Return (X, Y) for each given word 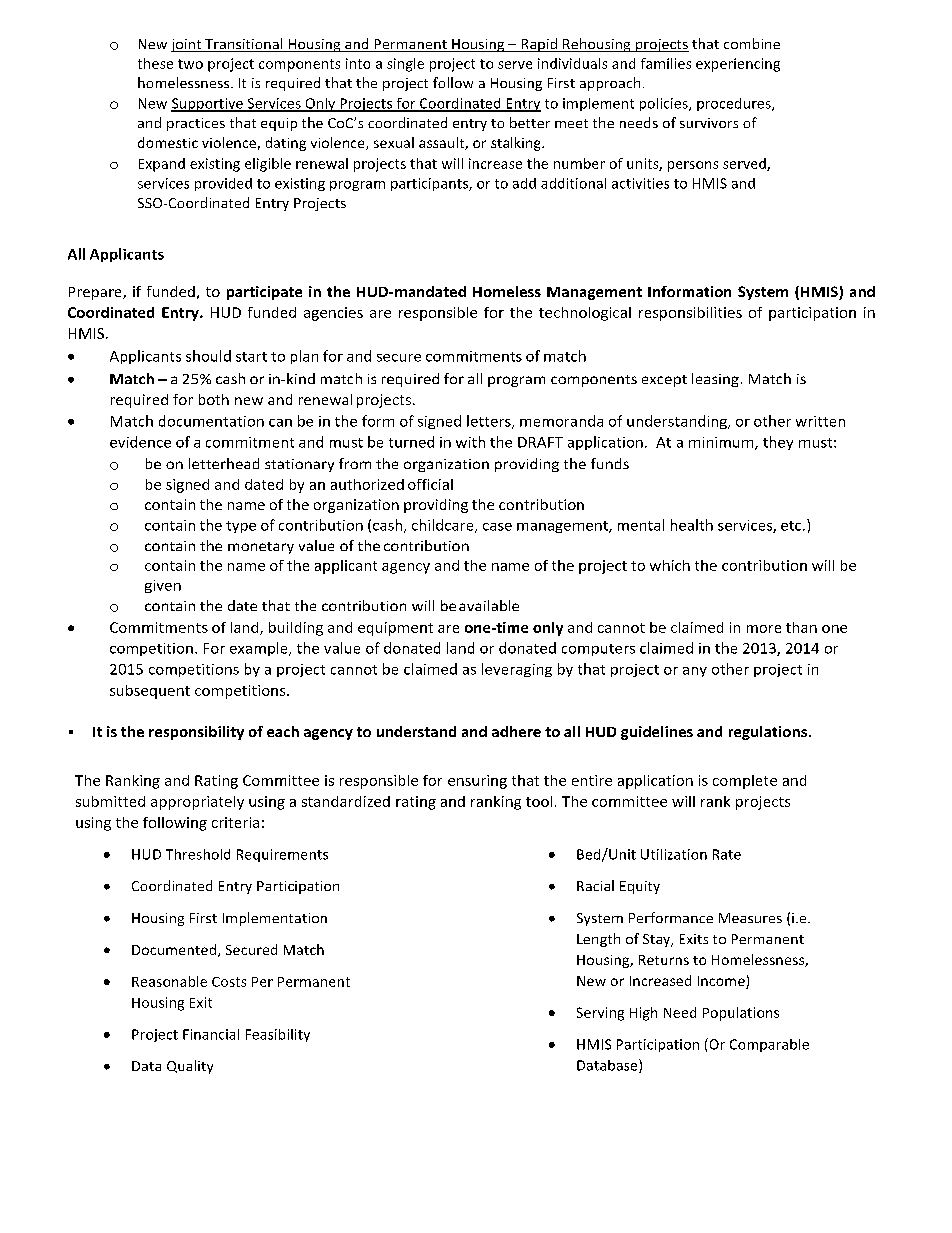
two (190, 64)
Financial (211, 1034)
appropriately (197, 803)
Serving (600, 1014)
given (163, 586)
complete (745, 782)
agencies (333, 314)
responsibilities (690, 314)
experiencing (738, 65)
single (405, 65)
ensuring (477, 782)
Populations (741, 1014)
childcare (444, 526)
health (692, 525)
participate (264, 293)
